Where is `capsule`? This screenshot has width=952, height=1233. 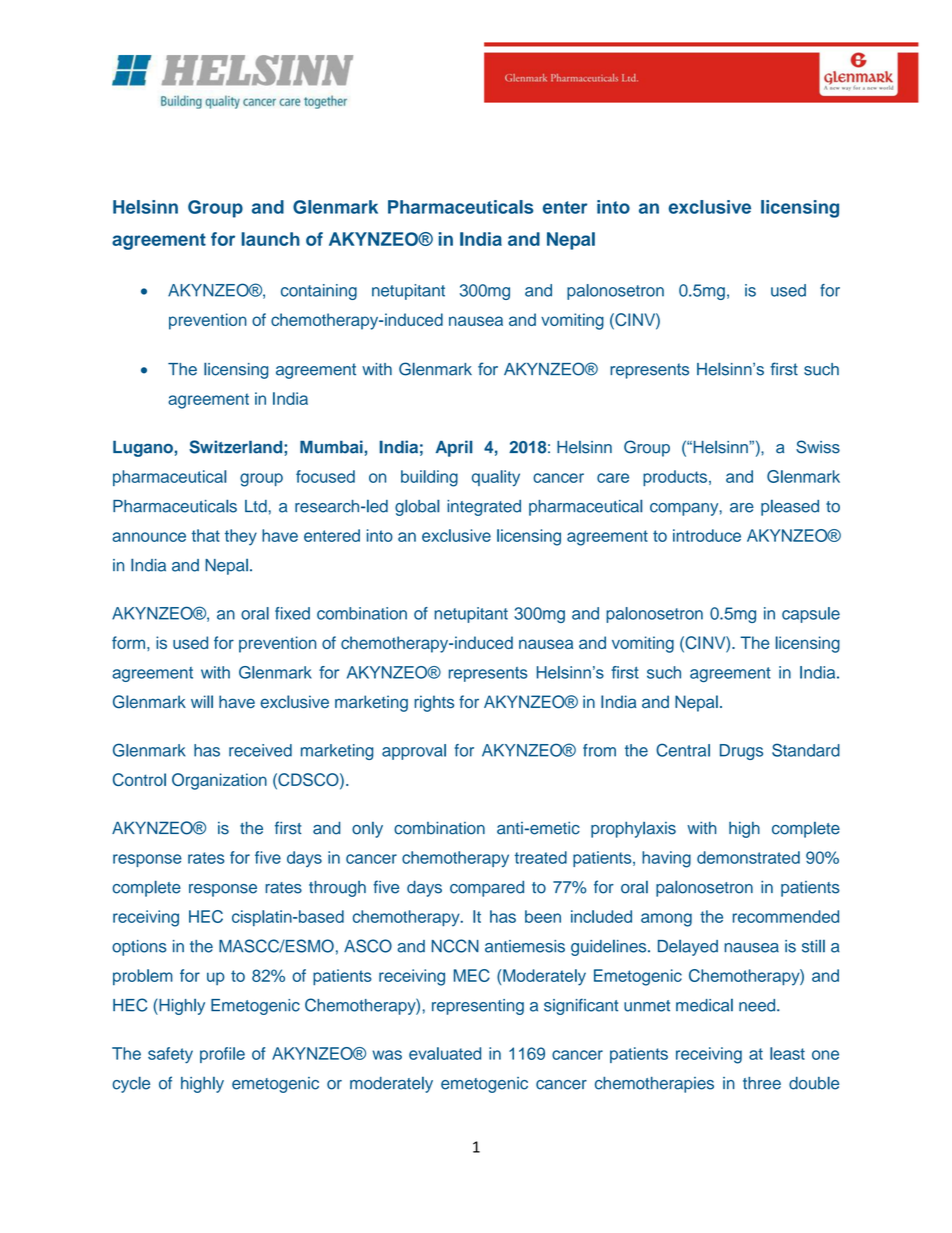
capsule is located at coordinates (811, 615).
